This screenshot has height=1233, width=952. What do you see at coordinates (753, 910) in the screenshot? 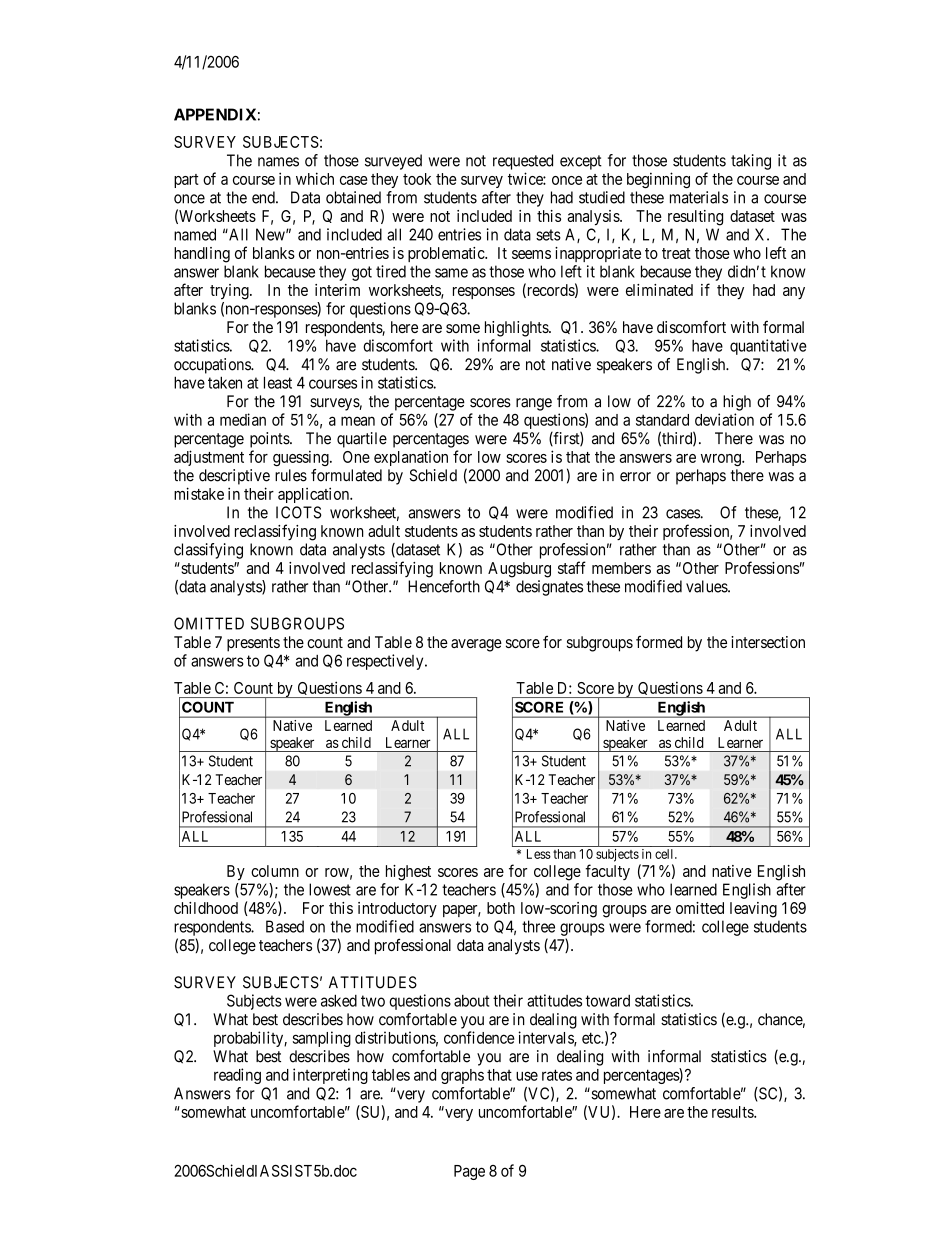
I see `leaving` at bounding box center [753, 910].
